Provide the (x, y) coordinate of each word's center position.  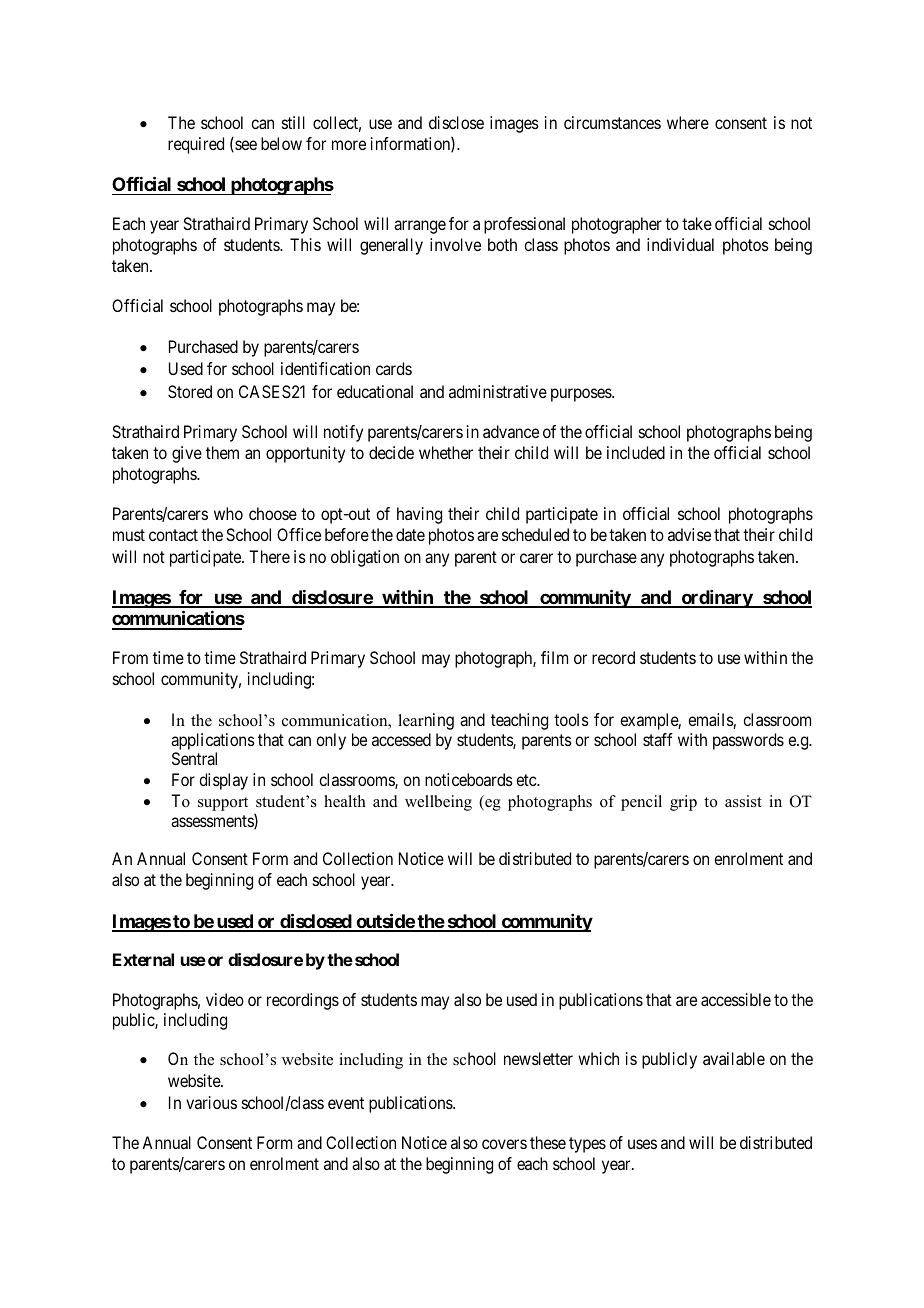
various (211, 1102)
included (636, 452)
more (349, 145)
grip (683, 803)
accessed (401, 739)
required (196, 145)
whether (446, 452)
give (187, 454)
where (688, 122)
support (223, 804)
